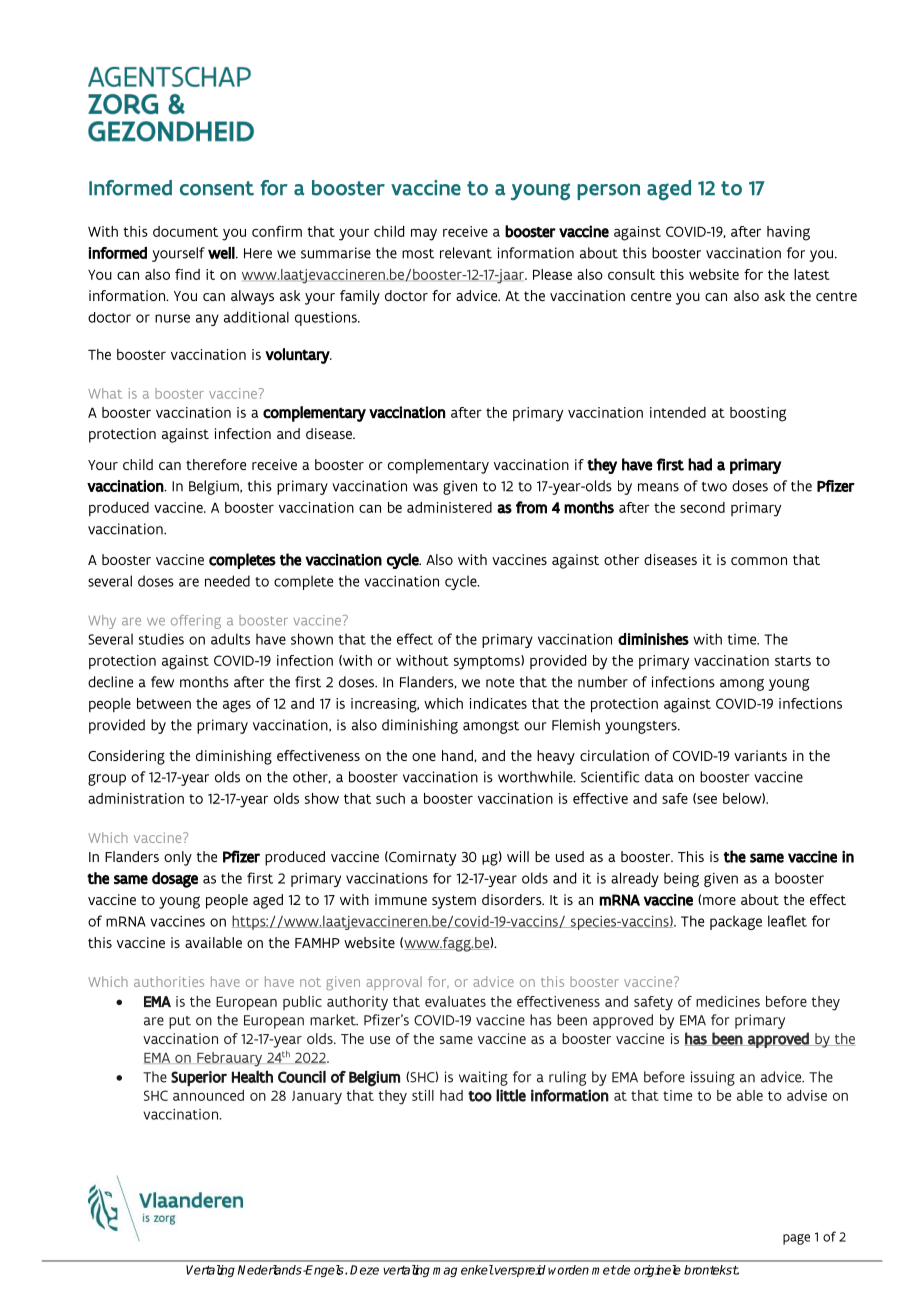 This screenshot has height=1308, width=924. Describe the element at coordinates (185, 231) in the screenshot. I see `document` at that location.
